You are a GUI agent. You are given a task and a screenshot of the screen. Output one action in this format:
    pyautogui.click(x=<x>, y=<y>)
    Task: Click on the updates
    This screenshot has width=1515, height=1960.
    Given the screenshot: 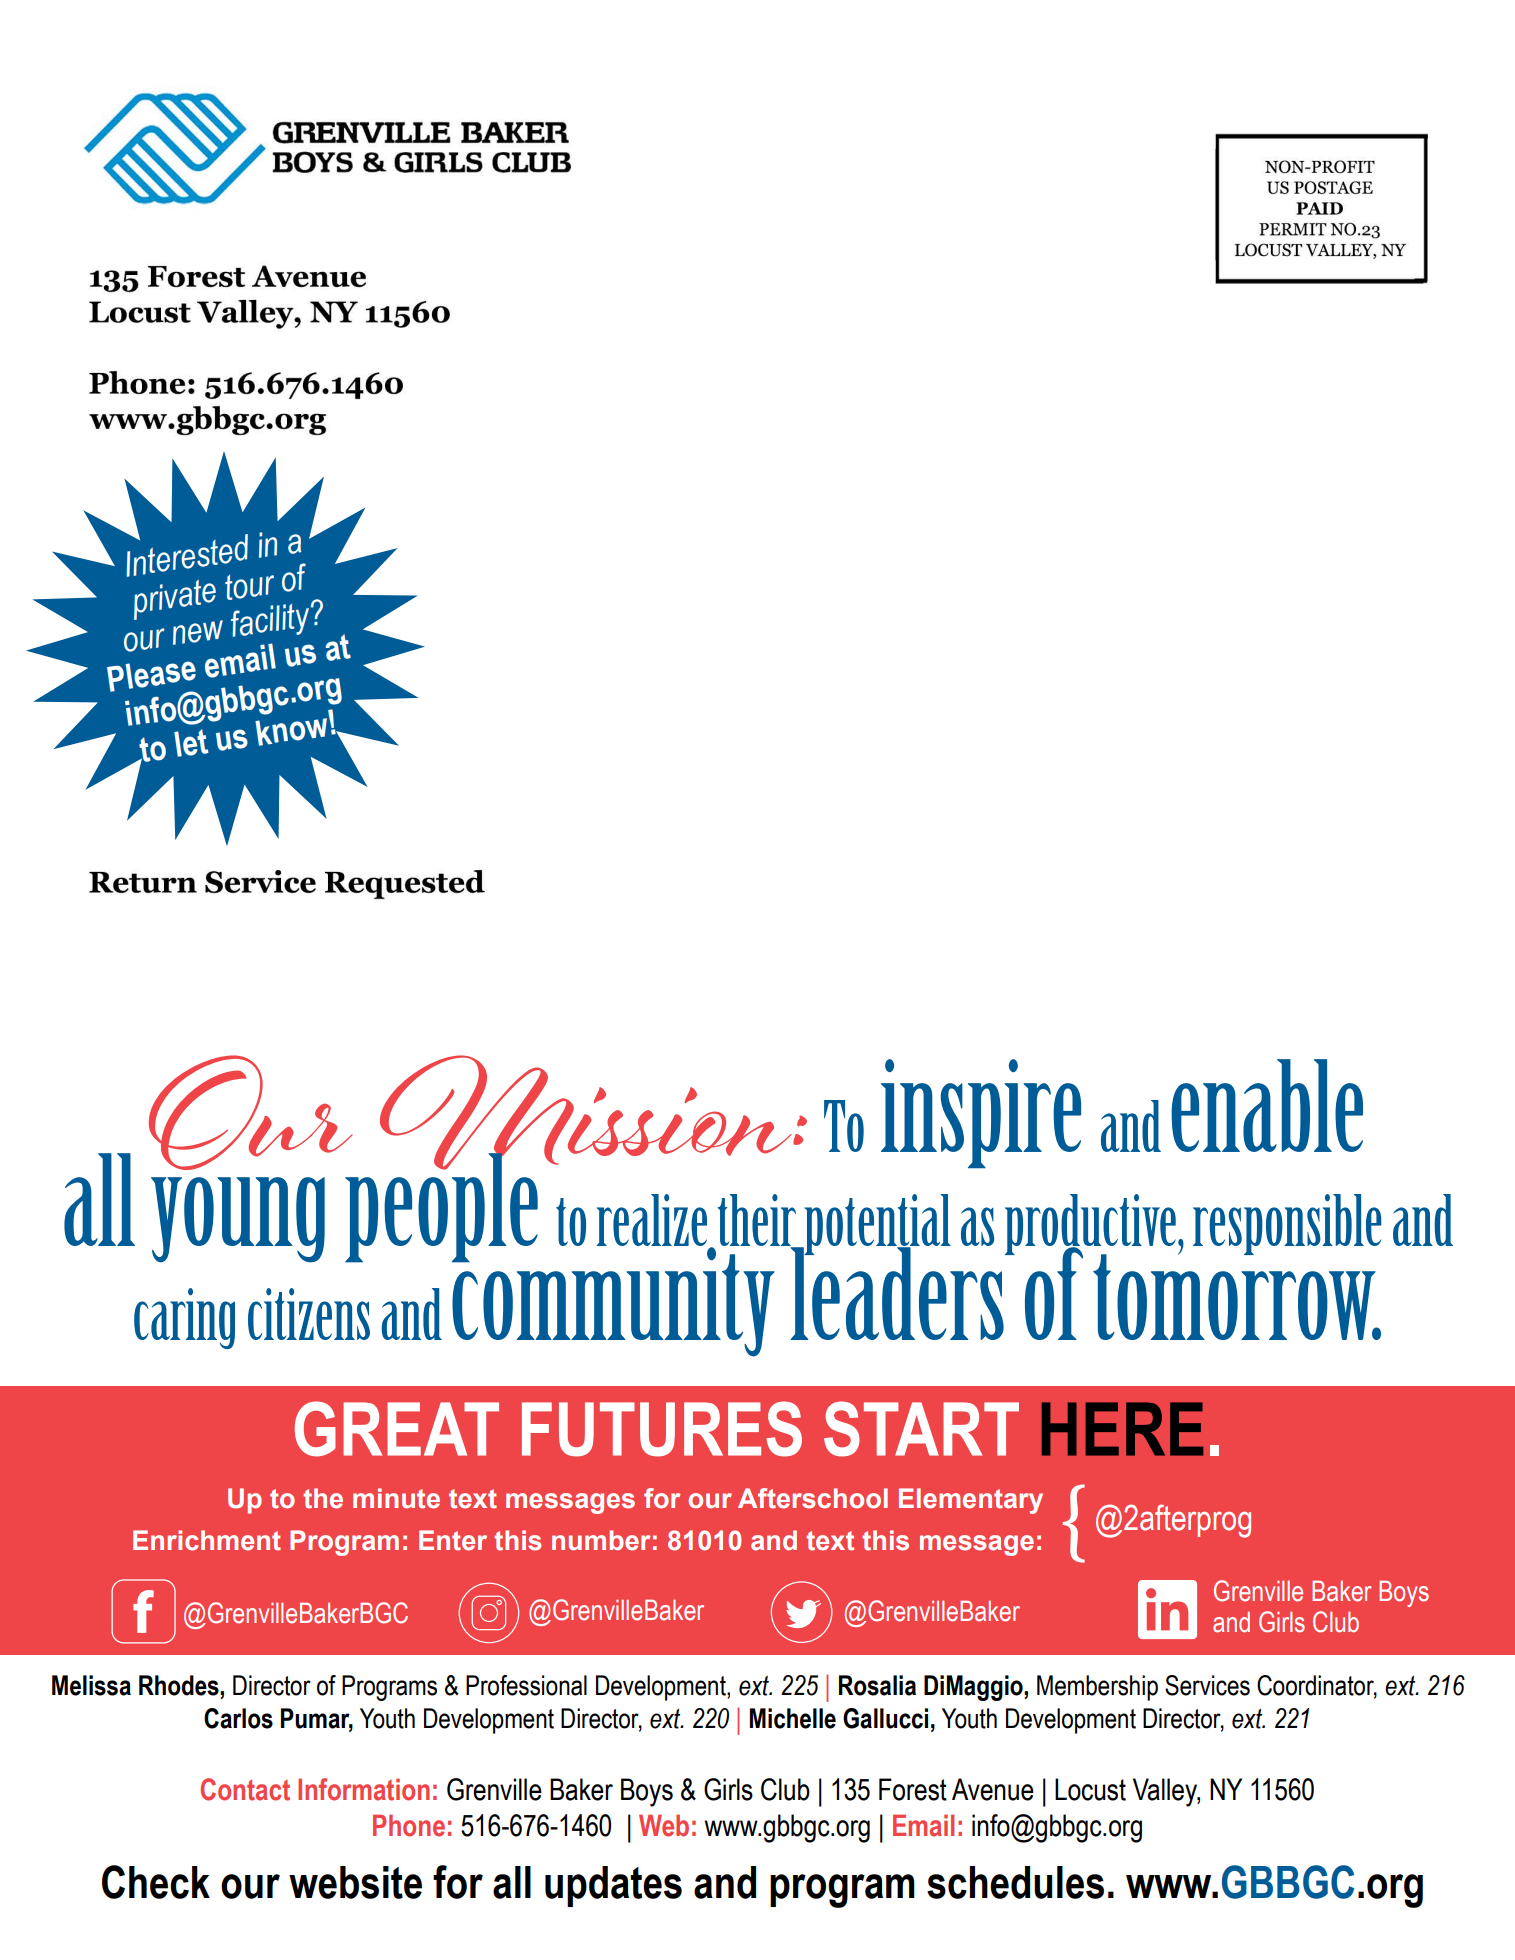 What is the action you would take?
    pyautogui.click(x=613, y=1886)
